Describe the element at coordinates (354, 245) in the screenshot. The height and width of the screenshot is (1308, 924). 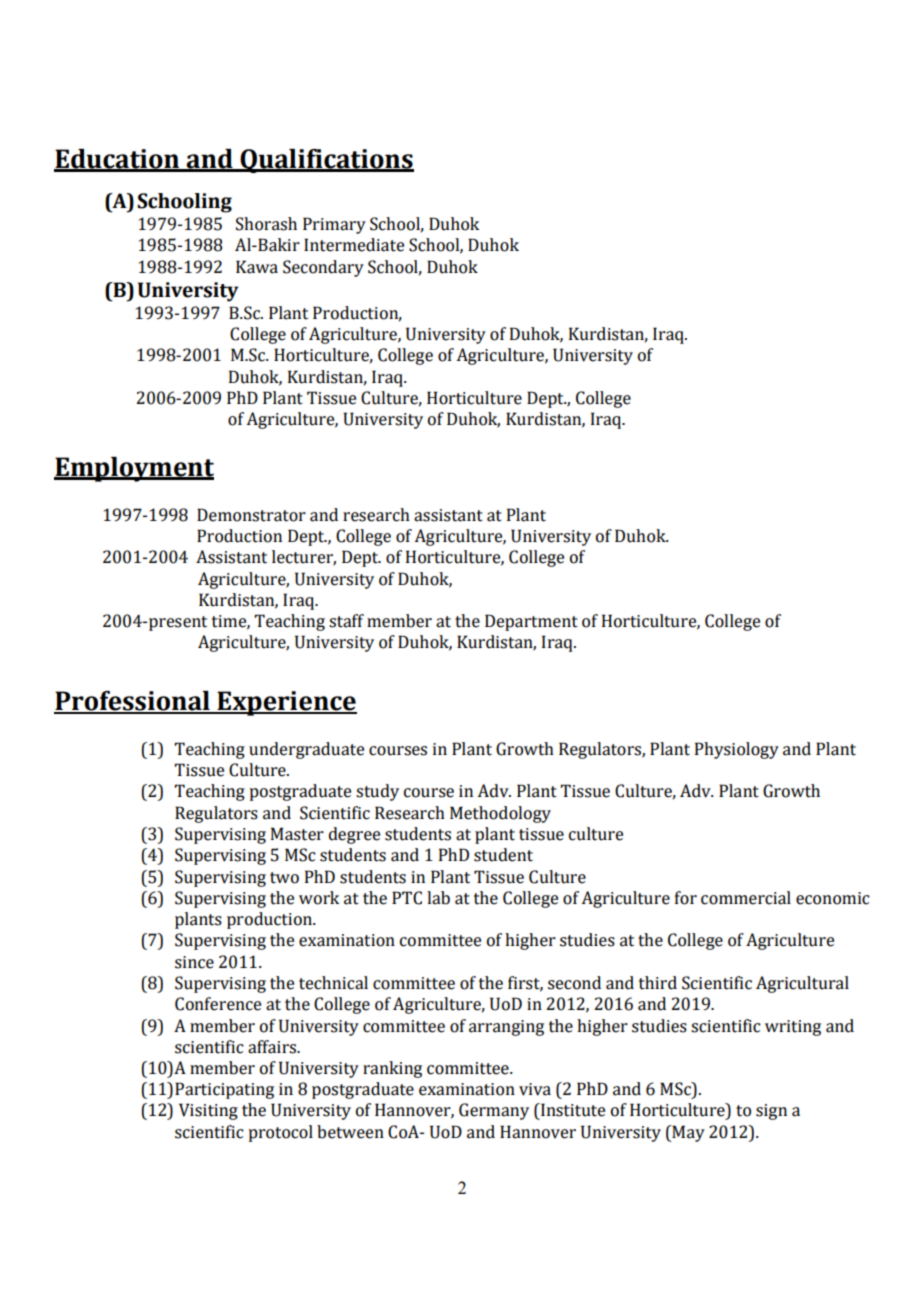
I see `Intermediate` at that location.
